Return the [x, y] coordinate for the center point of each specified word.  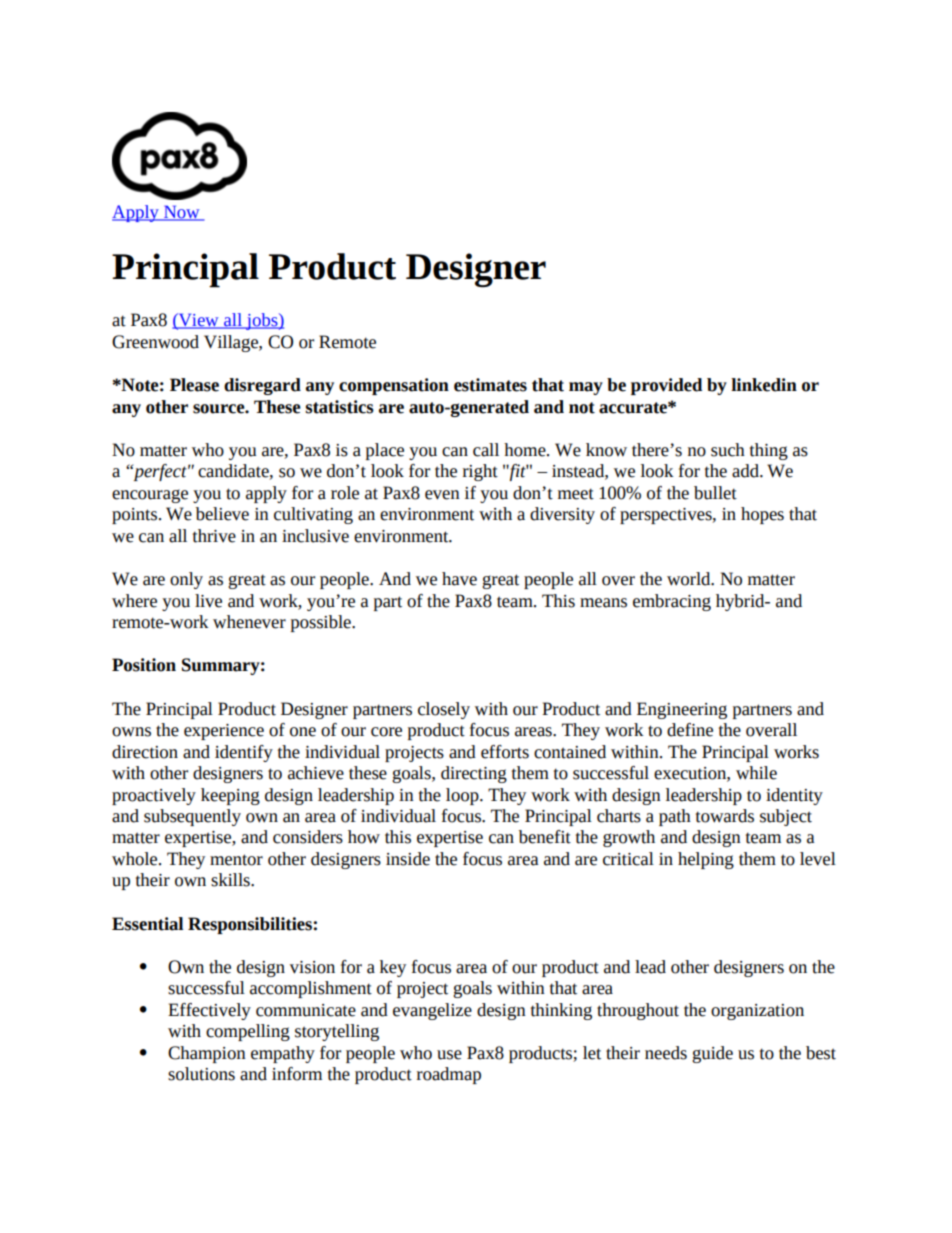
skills [231, 880]
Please [194, 385]
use [449, 1055]
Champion [207, 1054]
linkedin [764, 385]
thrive [214, 536]
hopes [762, 515]
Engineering [682, 710]
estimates [490, 385]
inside [408, 859]
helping [706, 860]
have [459, 579]
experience [224, 732]
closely [444, 710]
